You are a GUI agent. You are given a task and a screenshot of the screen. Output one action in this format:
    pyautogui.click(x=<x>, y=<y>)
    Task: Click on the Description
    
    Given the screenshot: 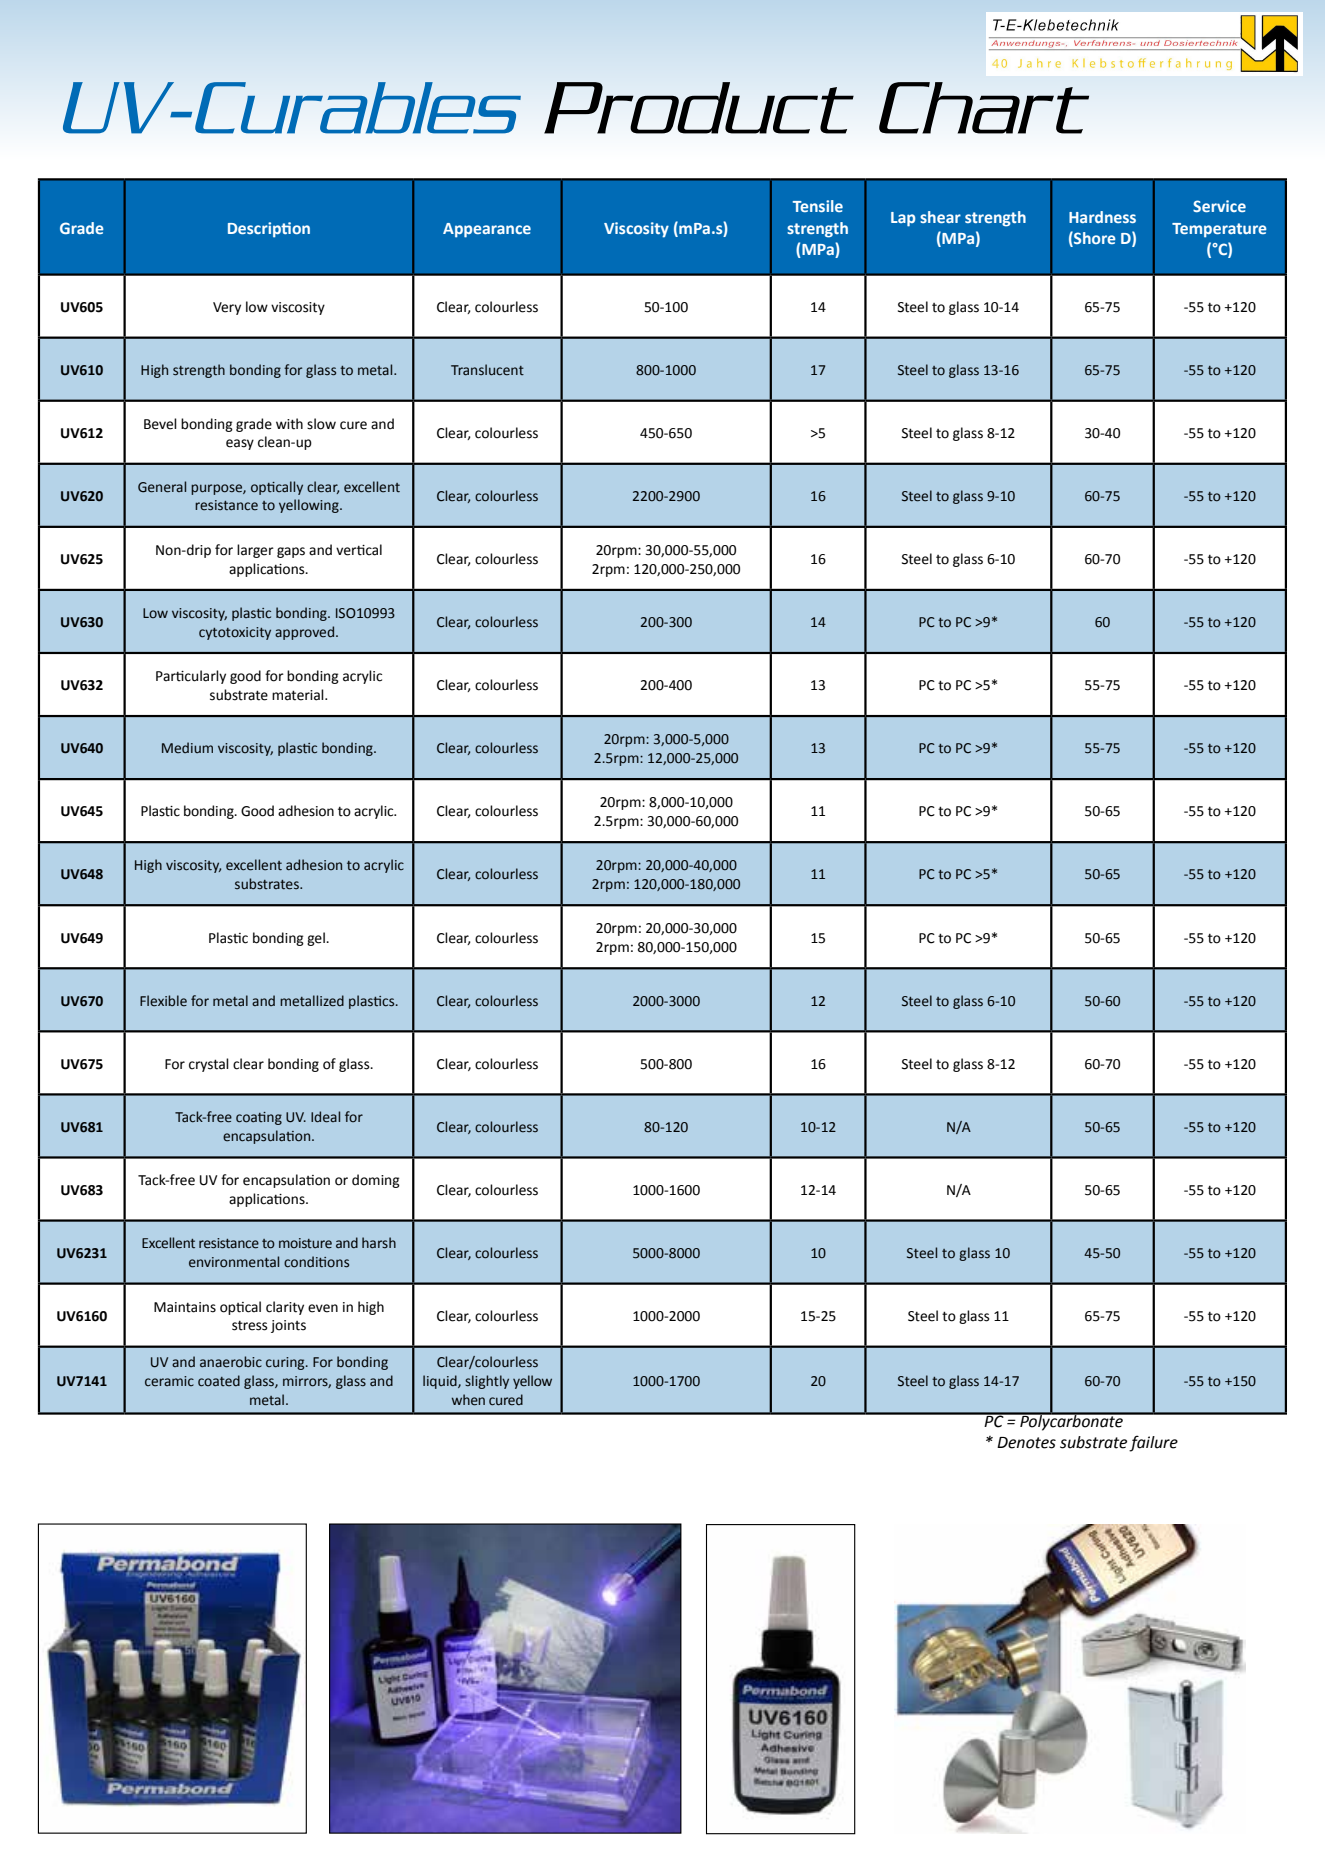 What is the action you would take?
    pyautogui.click(x=269, y=230)
